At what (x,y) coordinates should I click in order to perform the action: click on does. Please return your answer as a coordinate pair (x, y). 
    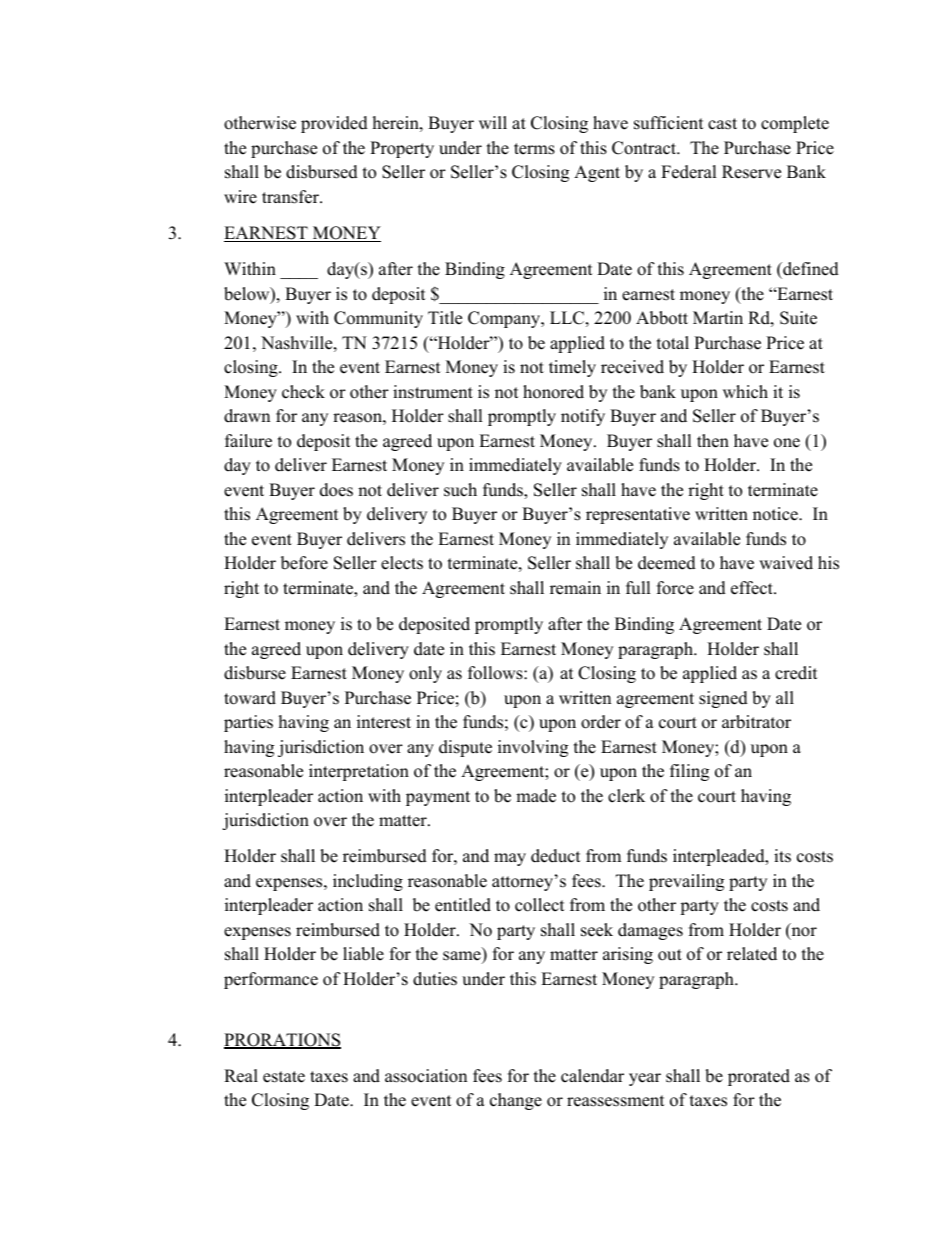
    Looking at the image, I should click on (336, 490).
